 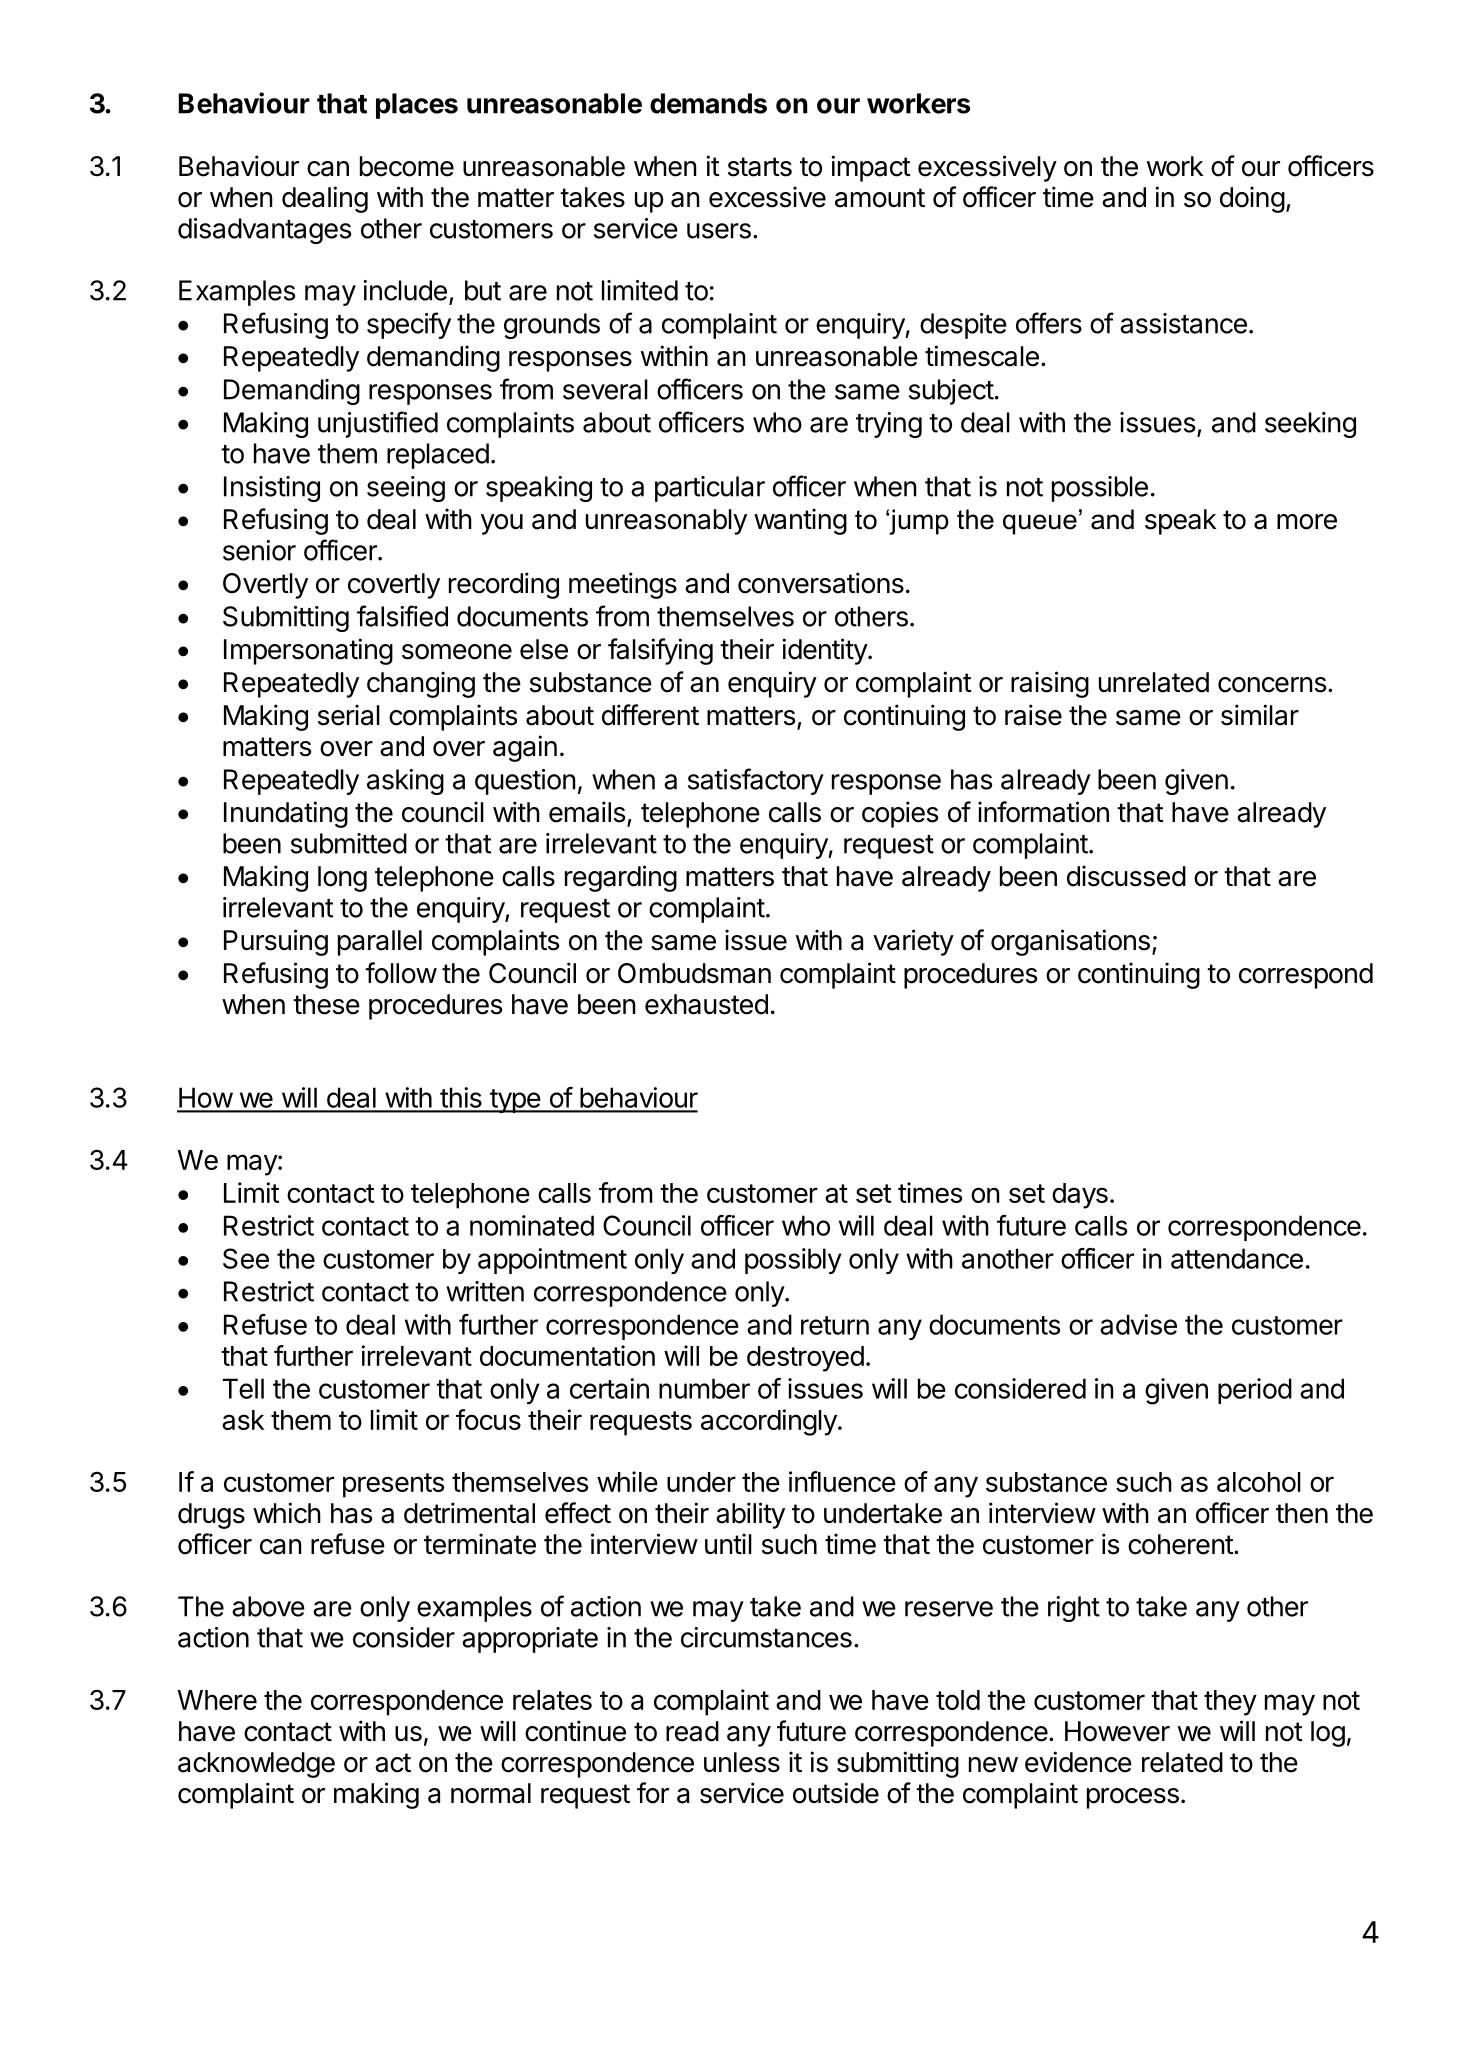 I want to click on become, so click(x=407, y=166).
